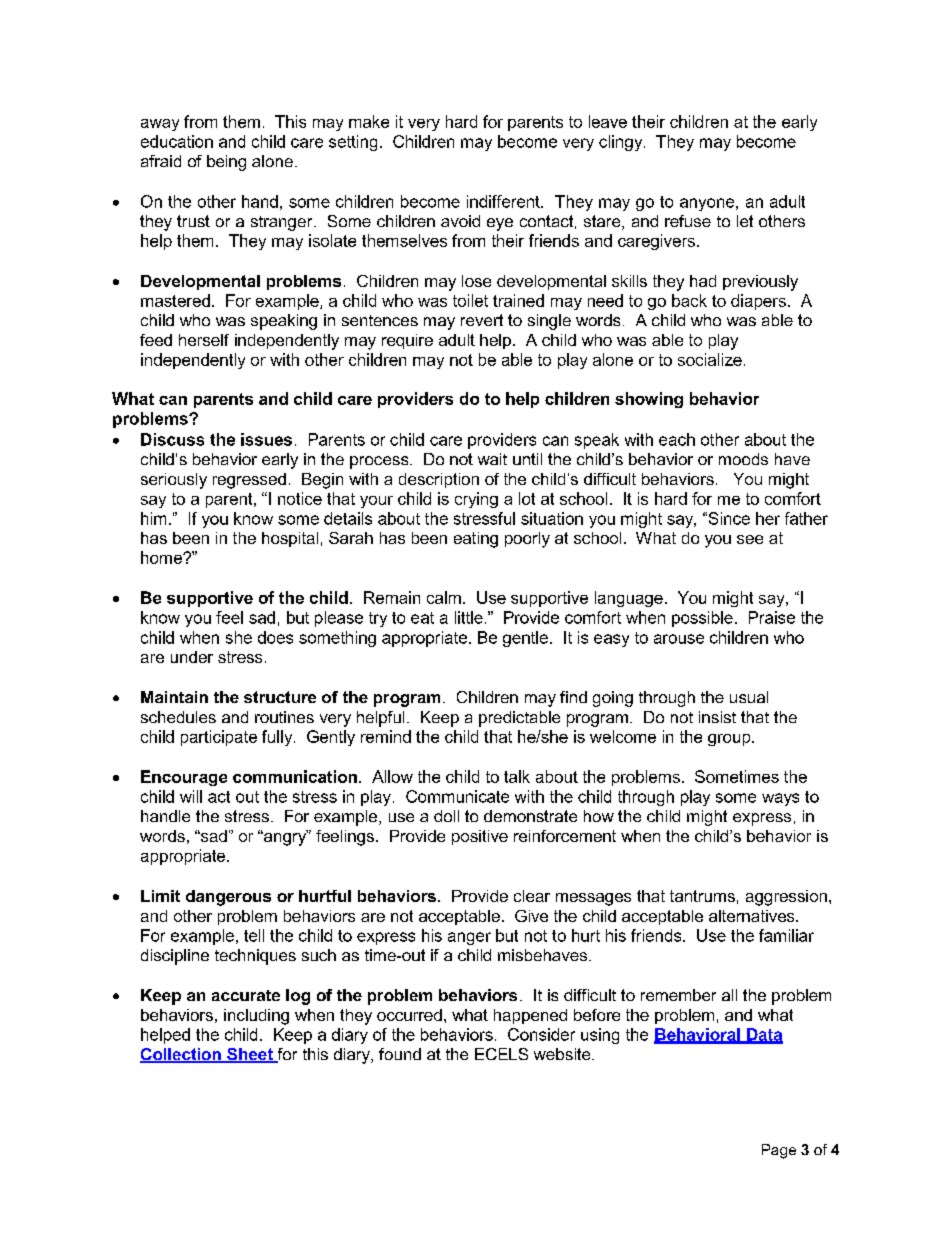  What do you see at coordinates (275, 637) in the screenshot?
I see `does` at bounding box center [275, 637].
